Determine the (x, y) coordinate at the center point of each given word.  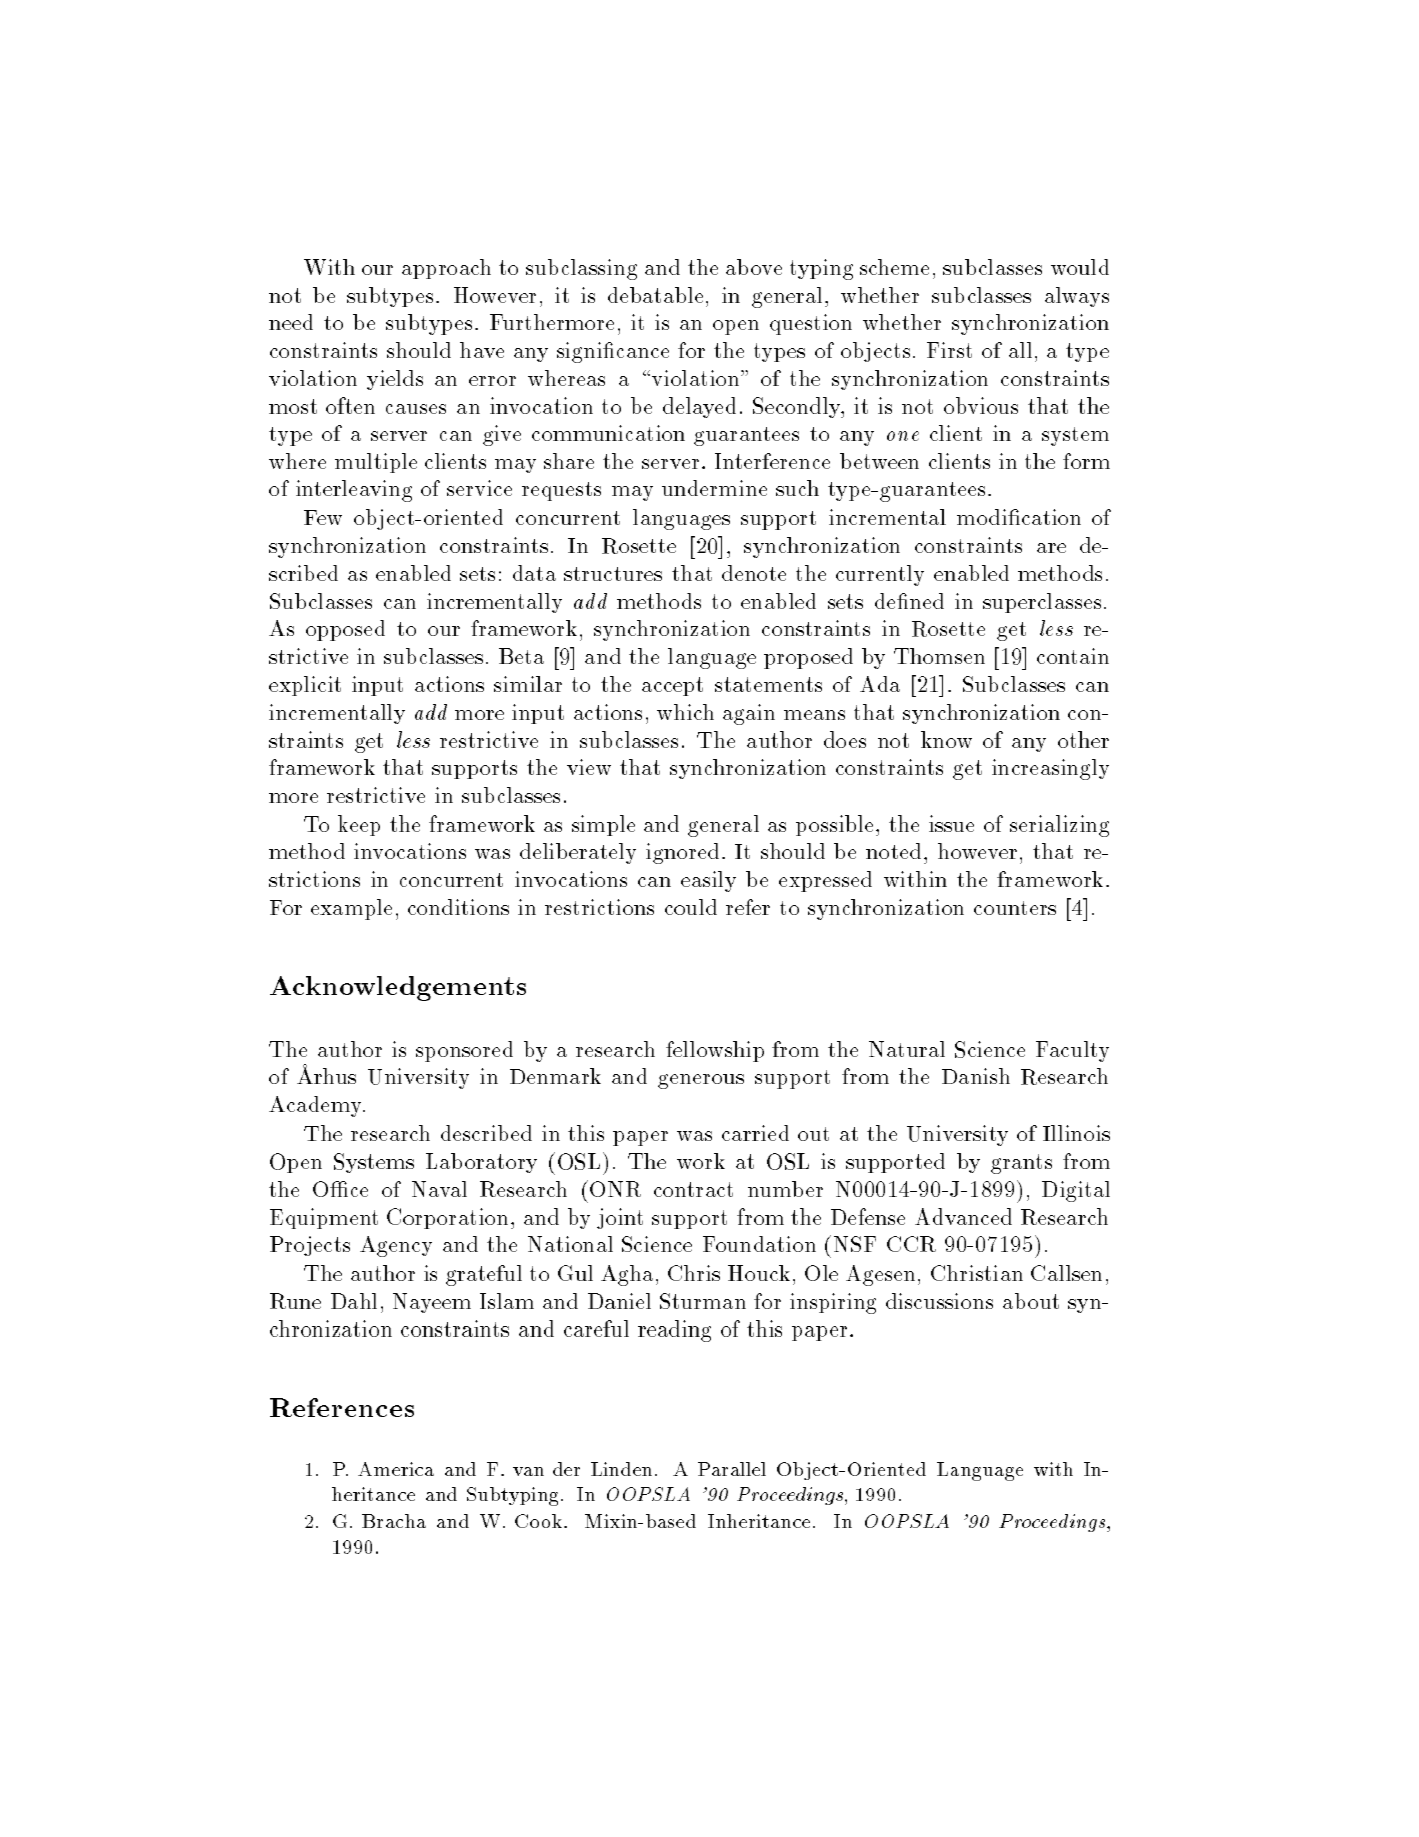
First (949, 350)
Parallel (732, 1469)
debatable (655, 295)
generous (701, 1081)
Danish (976, 1076)
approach (446, 269)
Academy (316, 1106)
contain (1073, 656)
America (396, 1469)
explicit (305, 686)
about (1031, 1301)
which (685, 712)
